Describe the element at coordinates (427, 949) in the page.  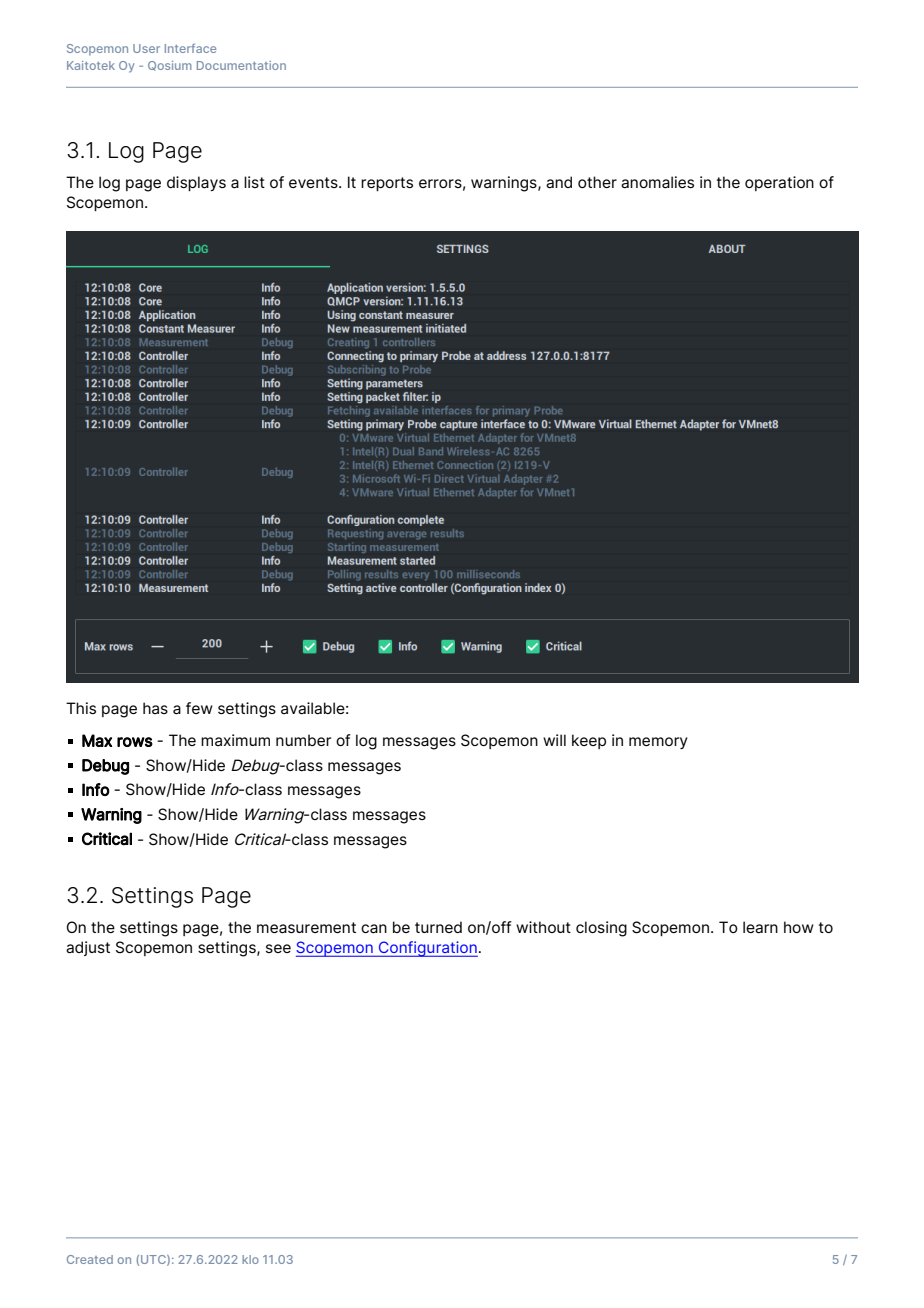
I see `Configuration` at that location.
